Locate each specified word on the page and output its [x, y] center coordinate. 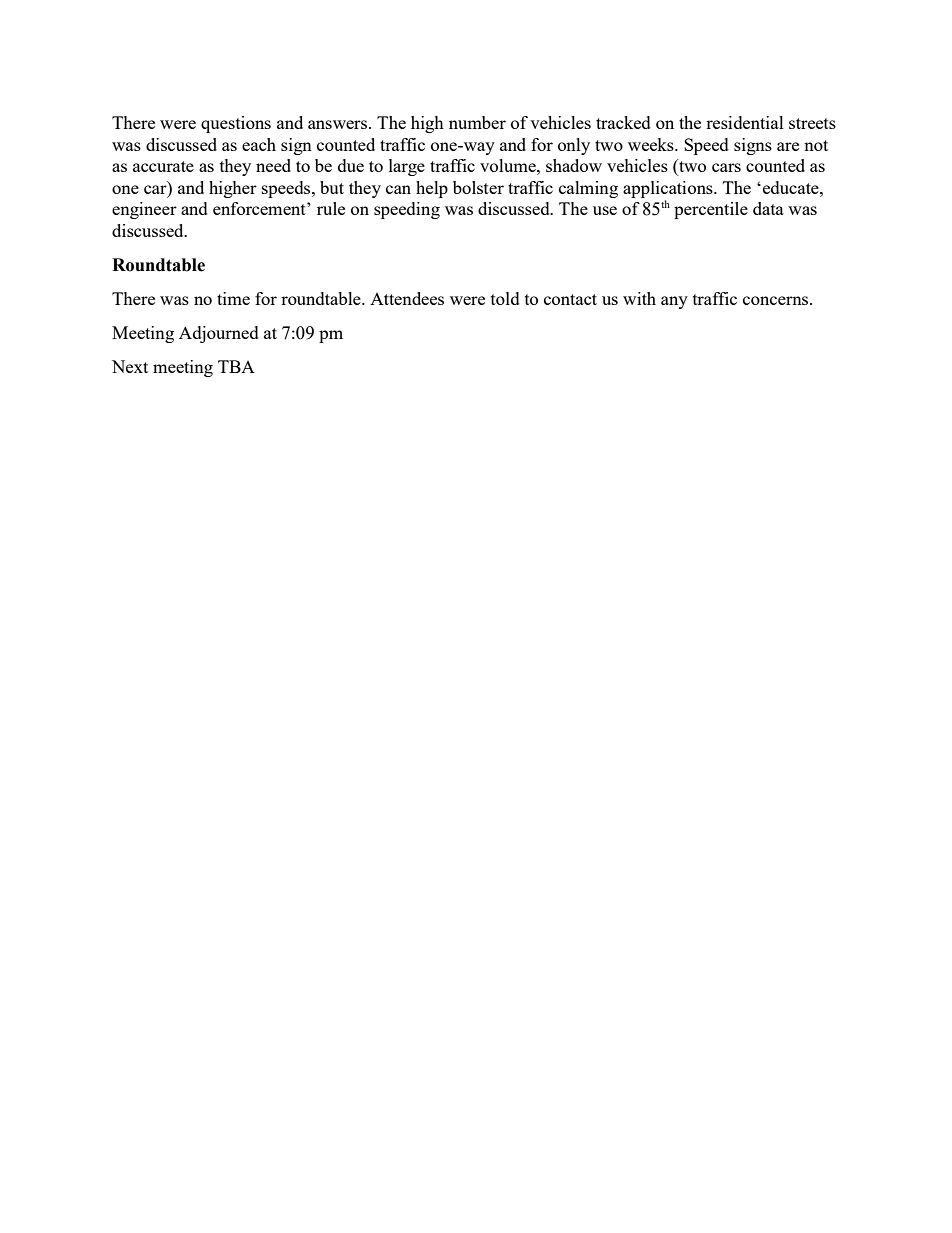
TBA [236, 366]
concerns [777, 300]
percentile [711, 210]
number [477, 122]
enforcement [260, 208]
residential [745, 122]
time [233, 298]
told [505, 298]
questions [236, 124]
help [432, 189]
